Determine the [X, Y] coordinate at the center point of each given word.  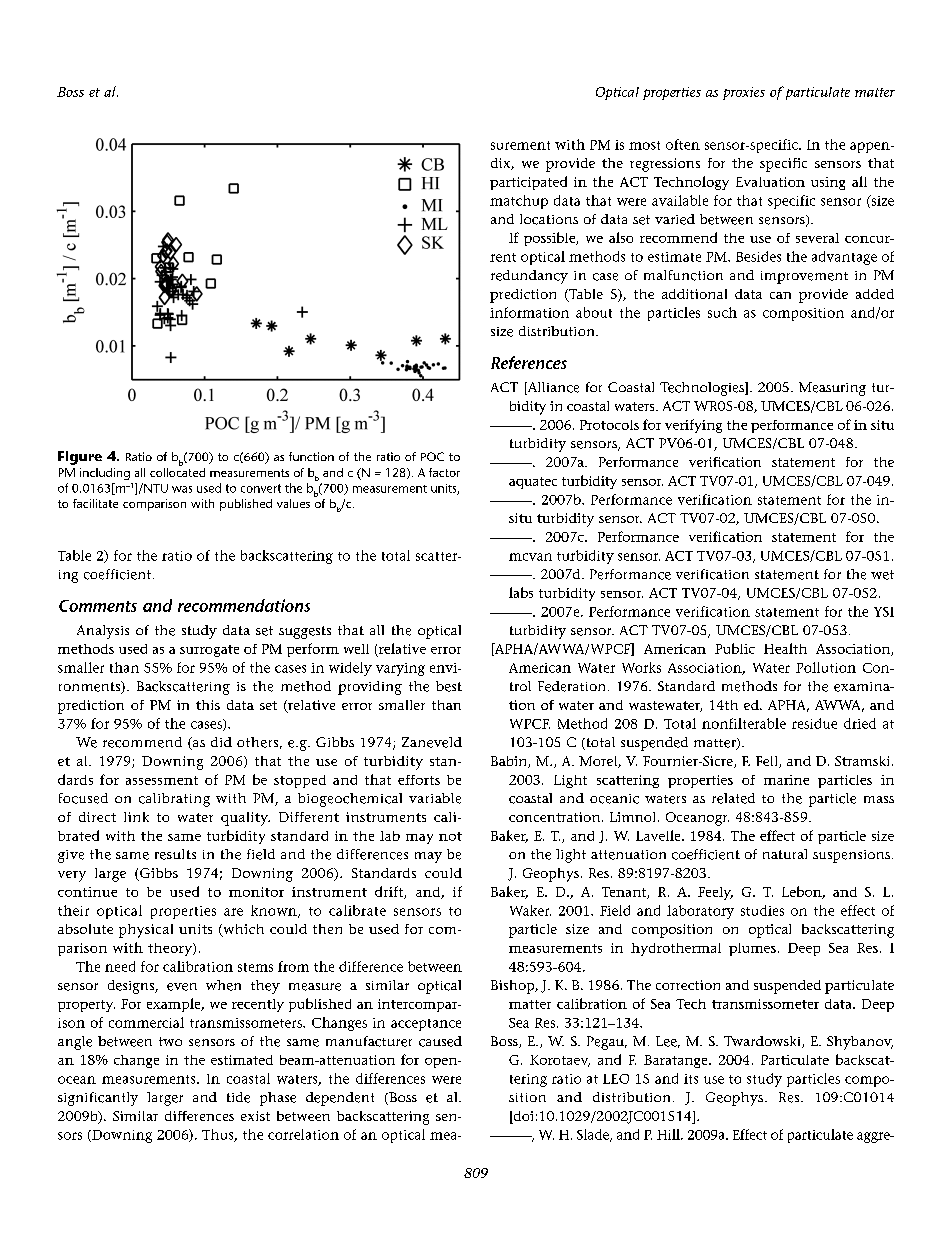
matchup [519, 202]
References [529, 362]
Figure [80, 458]
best [449, 686]
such [722, 312]
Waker [530, 910]
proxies [744, 93]
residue [814, 723]
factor [444, 472]
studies [762, 910]
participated [528, 183]
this [208, 705]
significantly [98, 1099]
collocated [177, 471]
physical [146, 931]
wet [882, 575]
